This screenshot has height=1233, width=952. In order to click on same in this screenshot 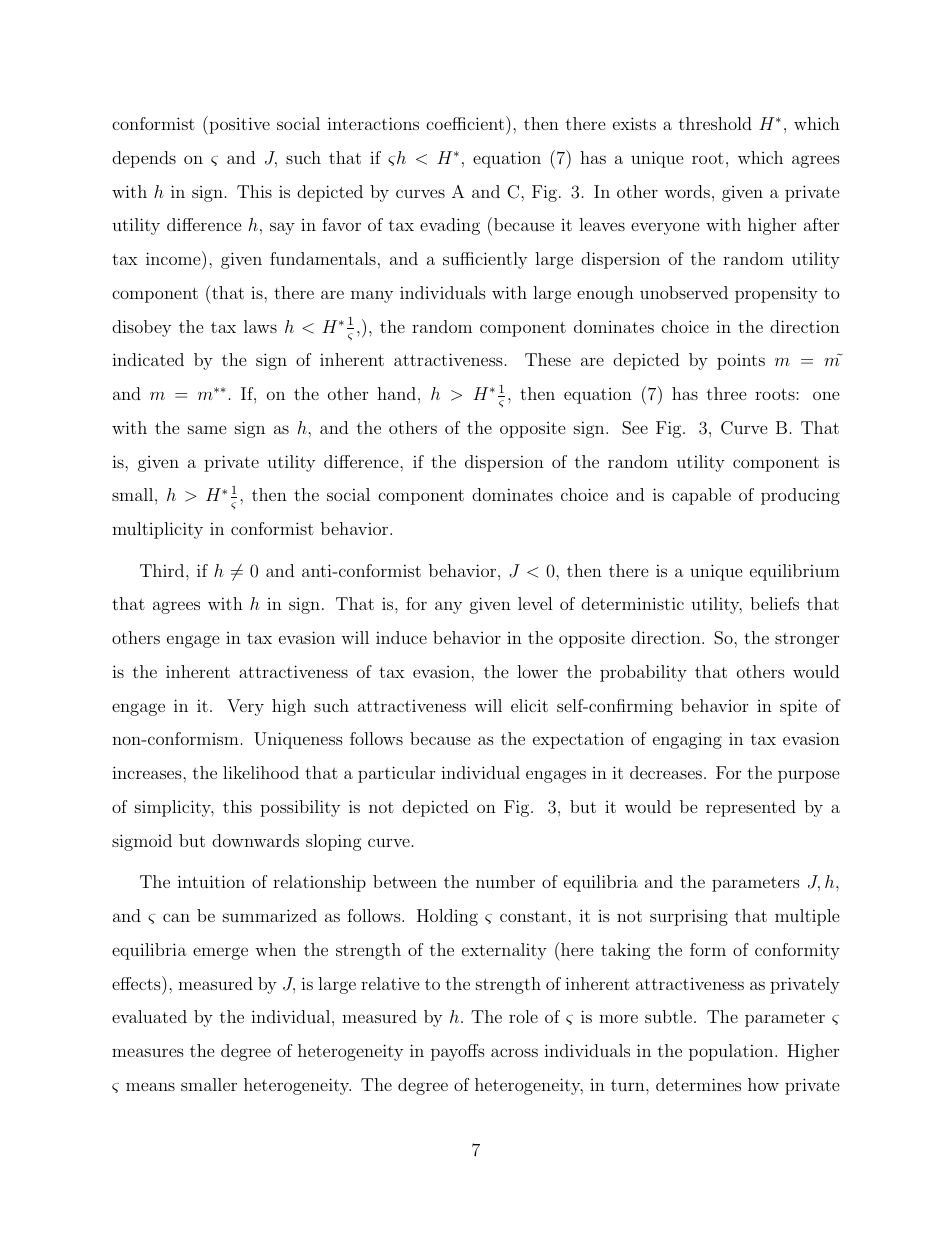, I will do `click(207, 429)`.
